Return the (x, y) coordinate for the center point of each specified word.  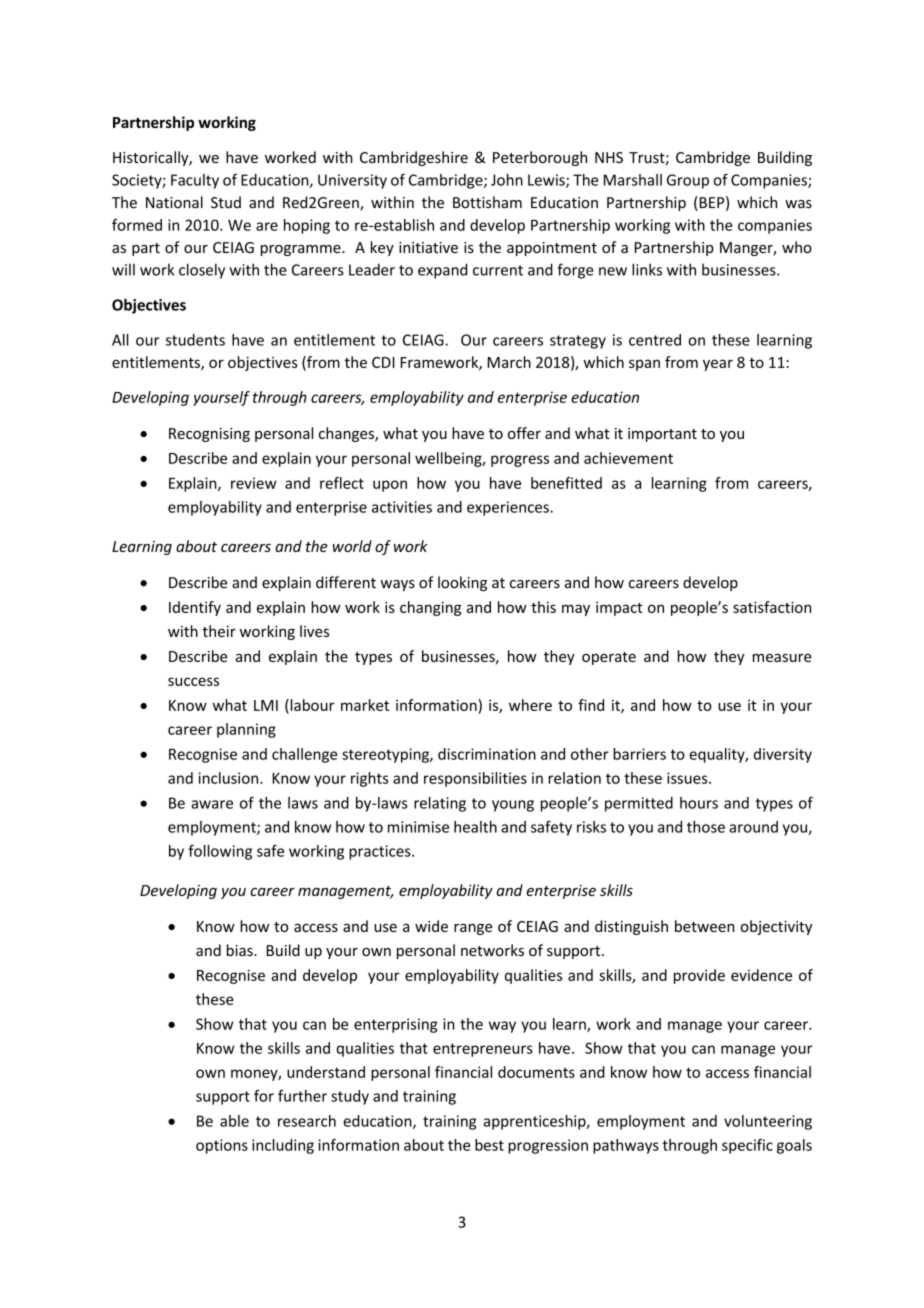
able (234, 1121)
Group (688, 181)
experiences (509, 508)
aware (212, 804)
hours (699, 803)
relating (440, 804)
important (662, 435)
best (489, 1145)
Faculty (195, 181)
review (253, 483)
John (507, 180)
